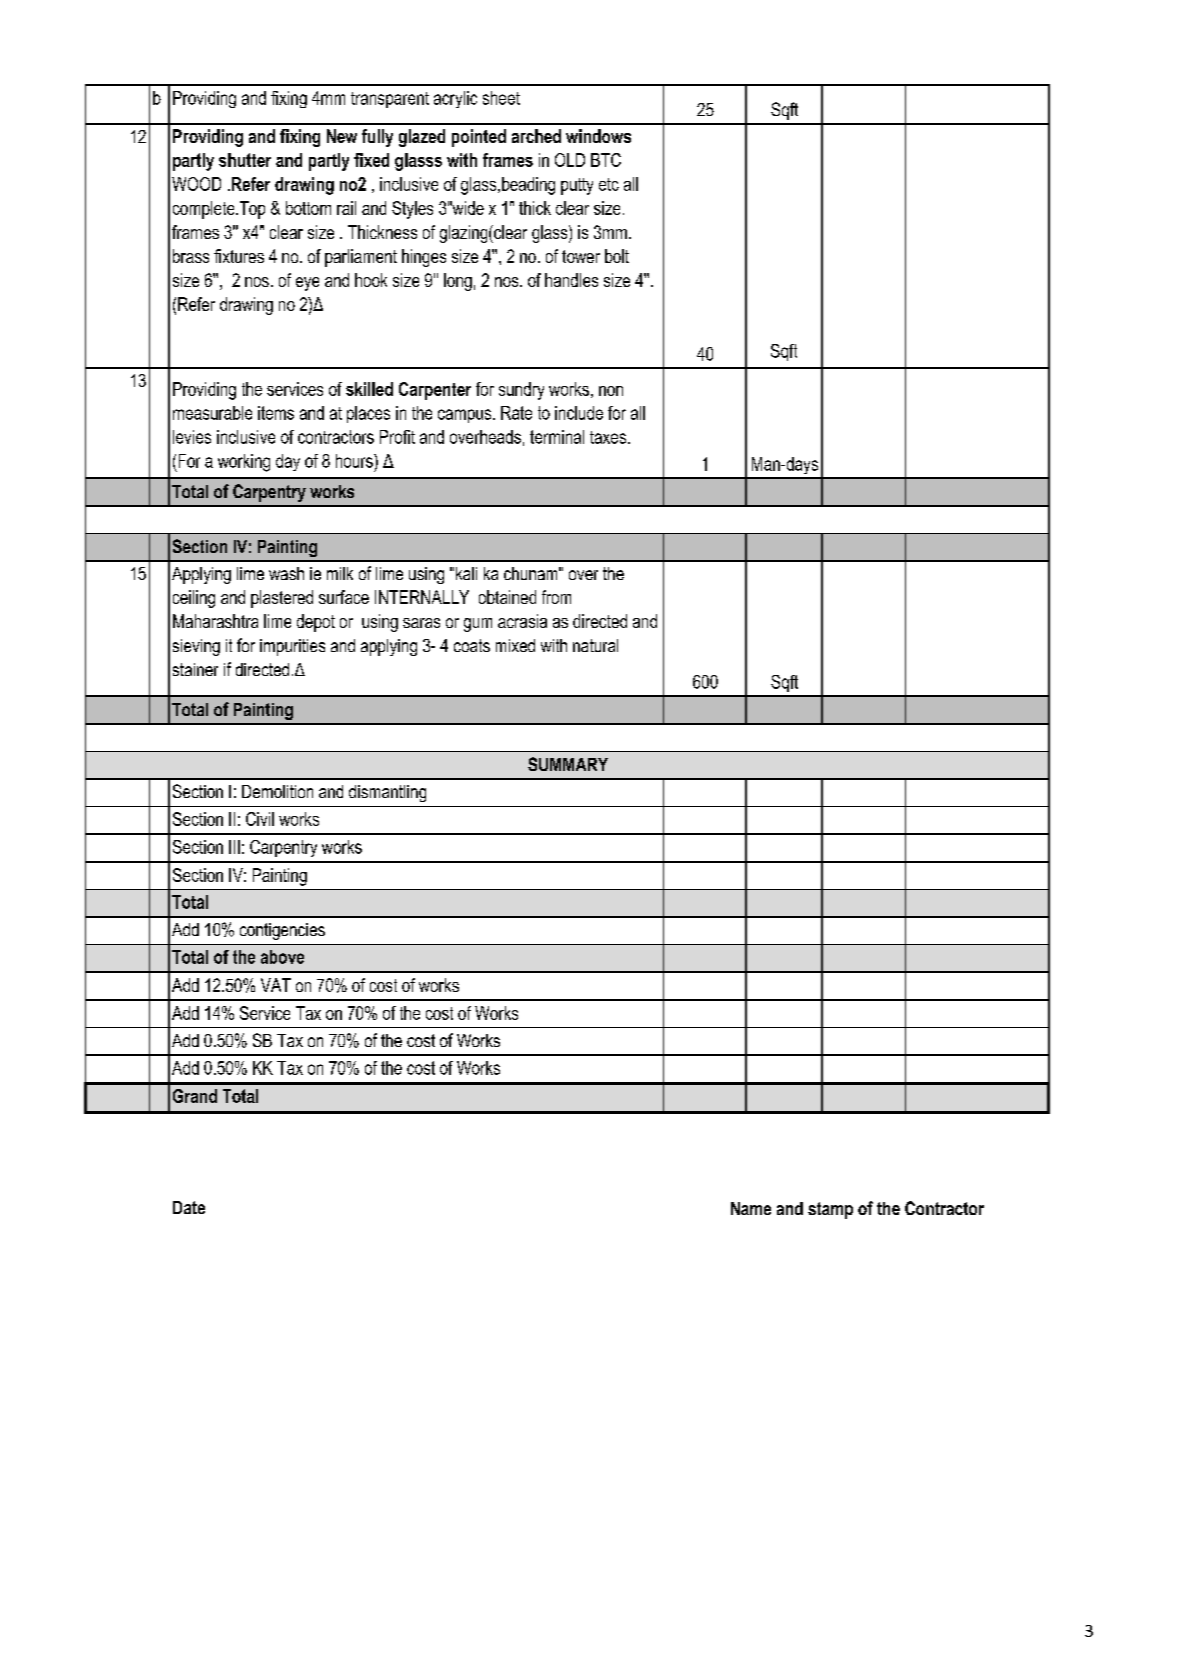 This document has height=1669, width=1180. What do you see at coordinates (606, 160) in the document?
I see `BTC` at bounding box center [606, 160].
